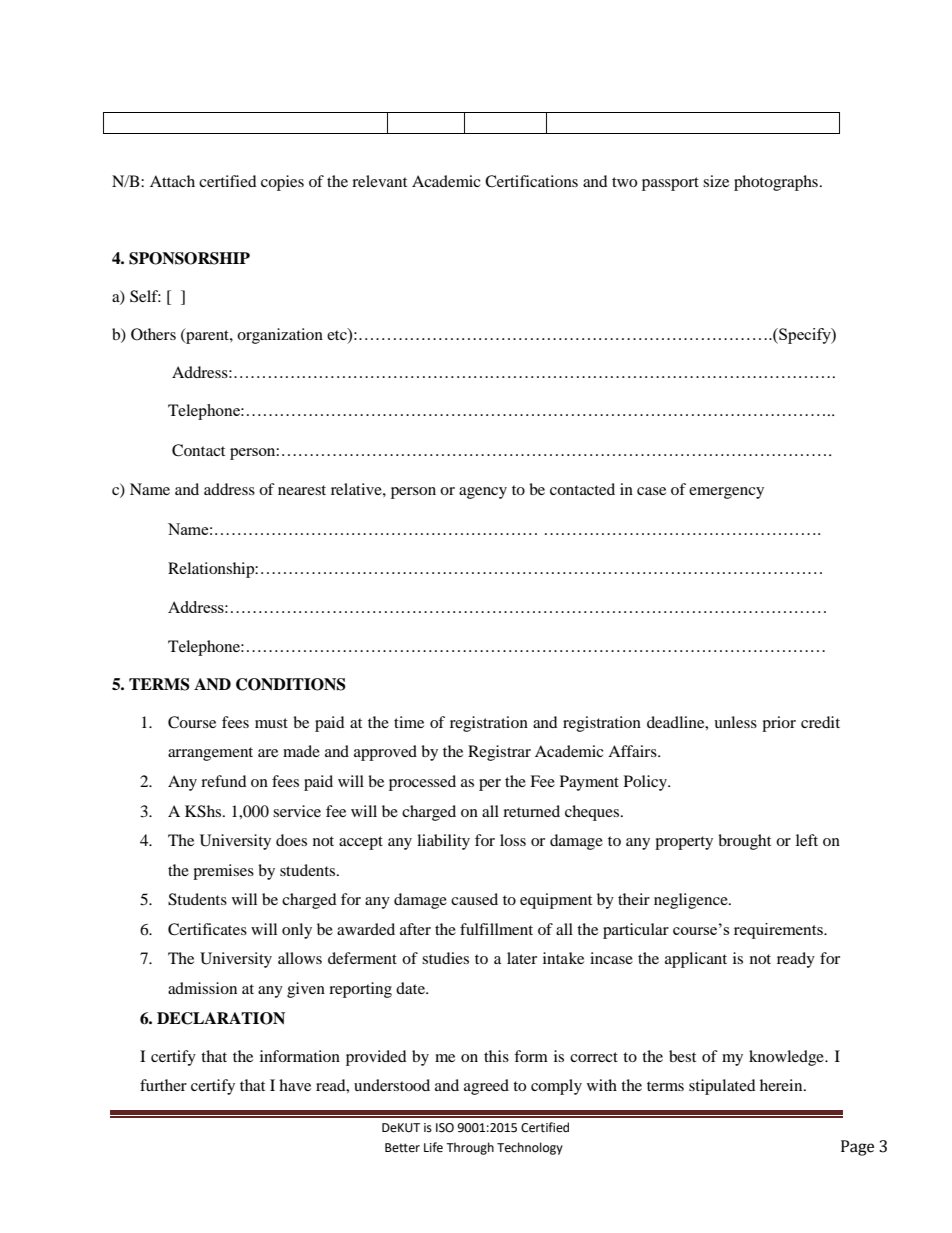 This page has width=952, height=1233. Describe the element at coordinates (282, 183) in the page. I see `copies` at that location.
